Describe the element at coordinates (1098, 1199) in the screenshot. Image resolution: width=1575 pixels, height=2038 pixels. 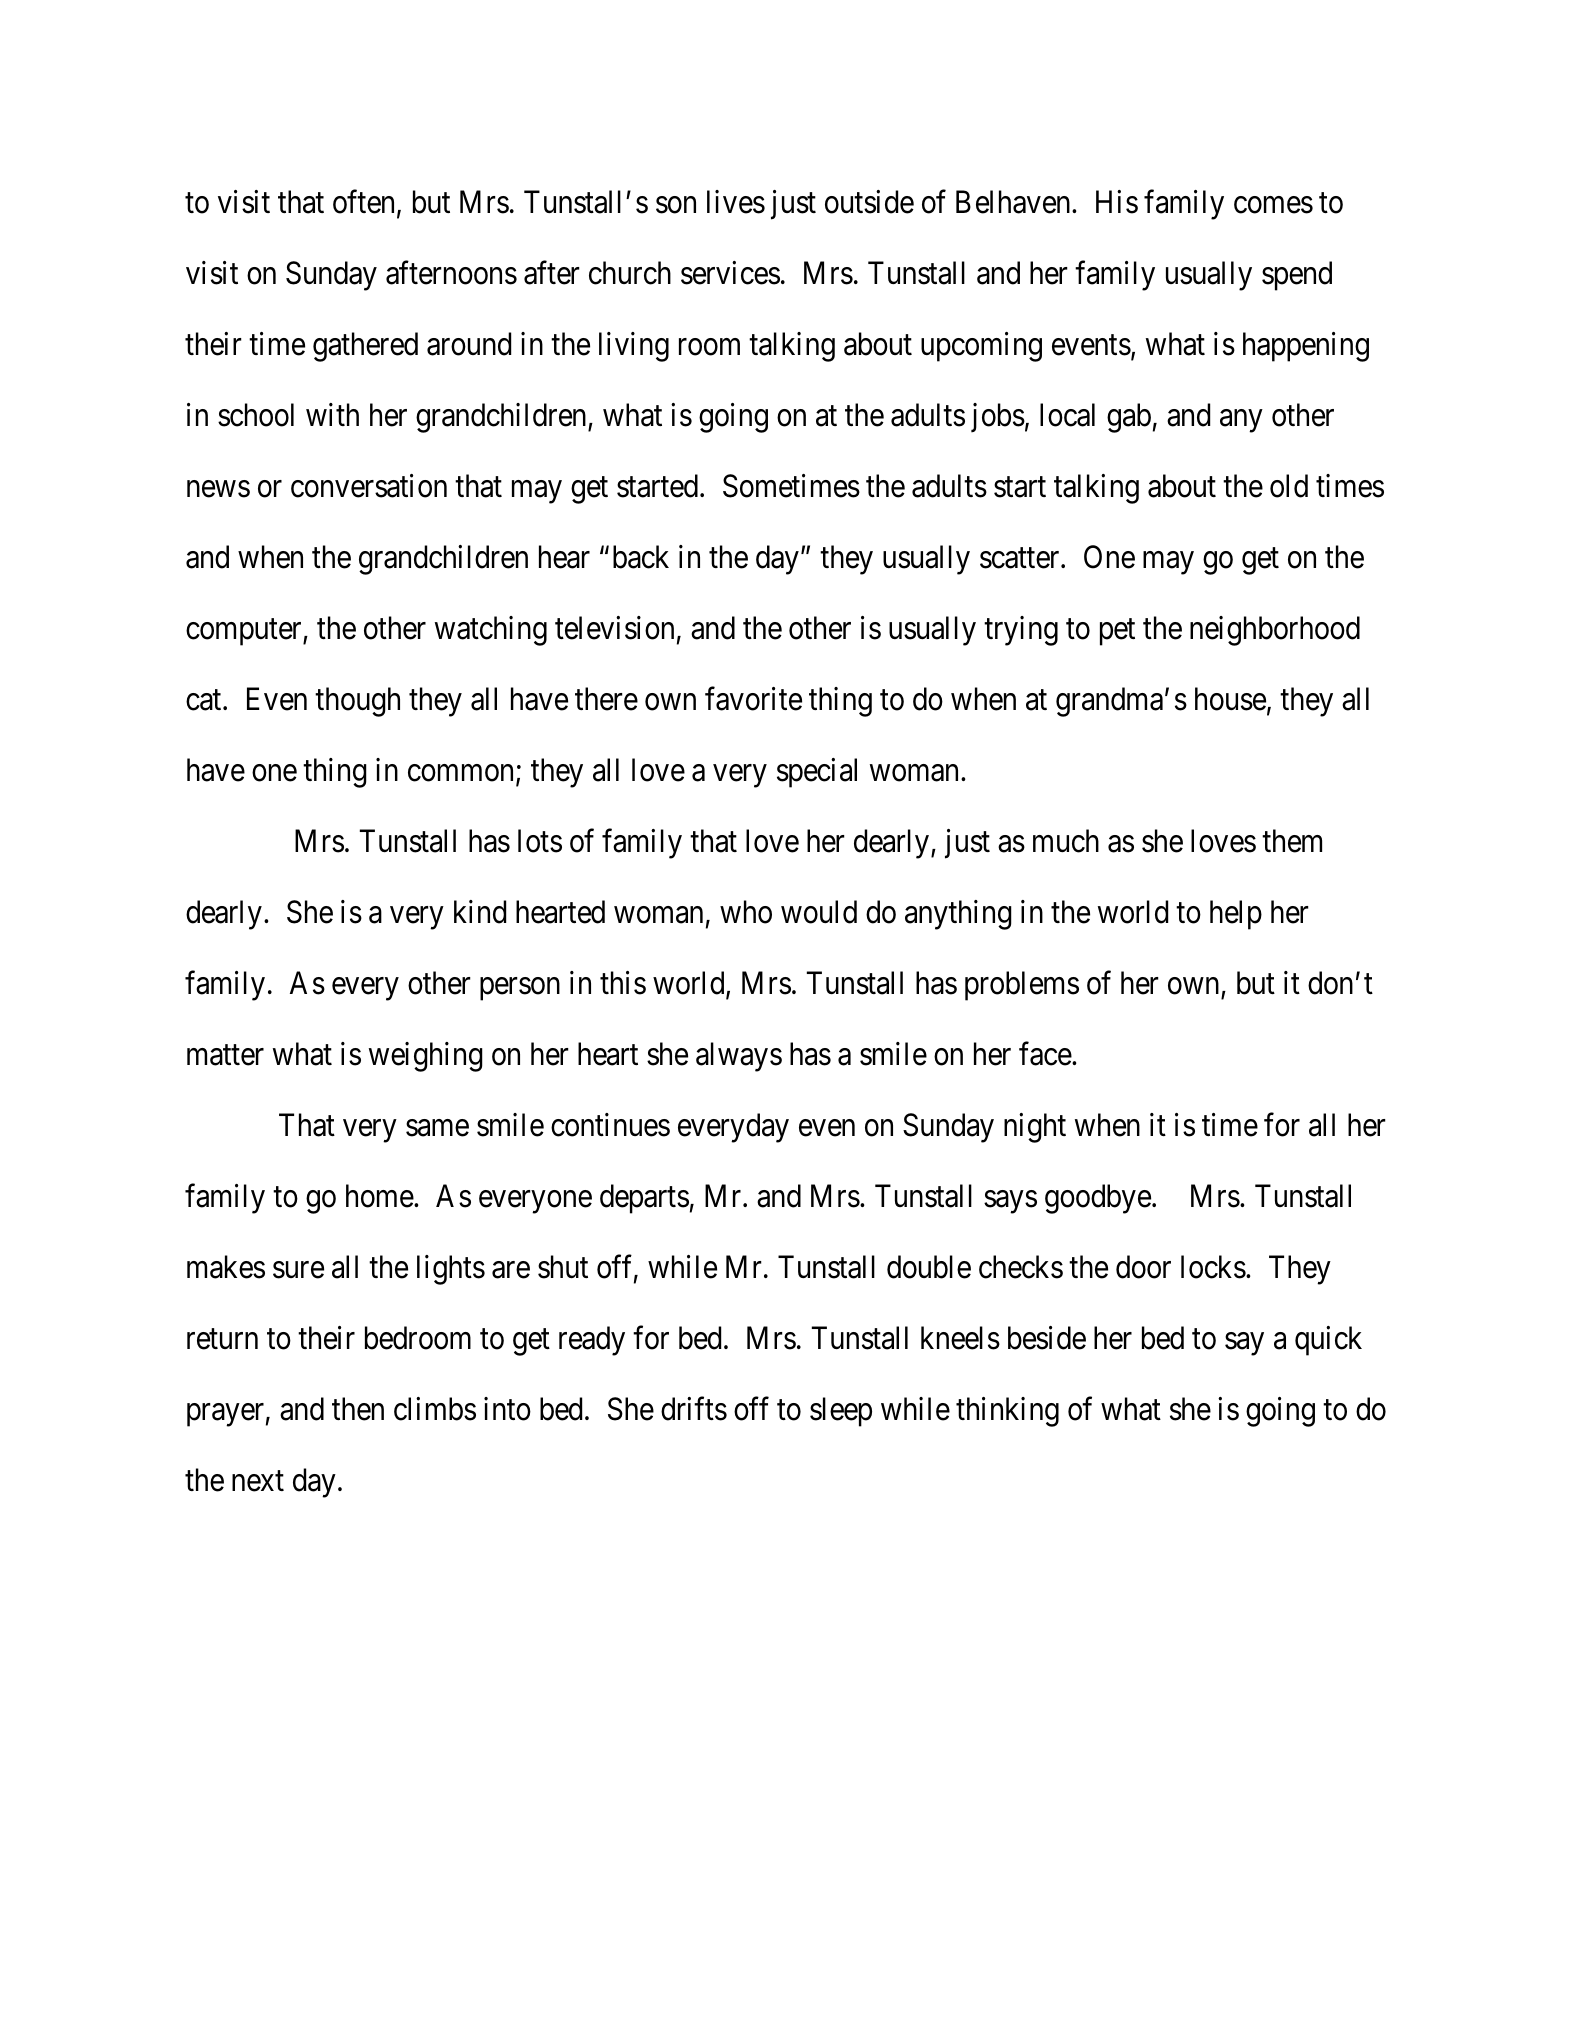
I see `goodbye` at that location.
